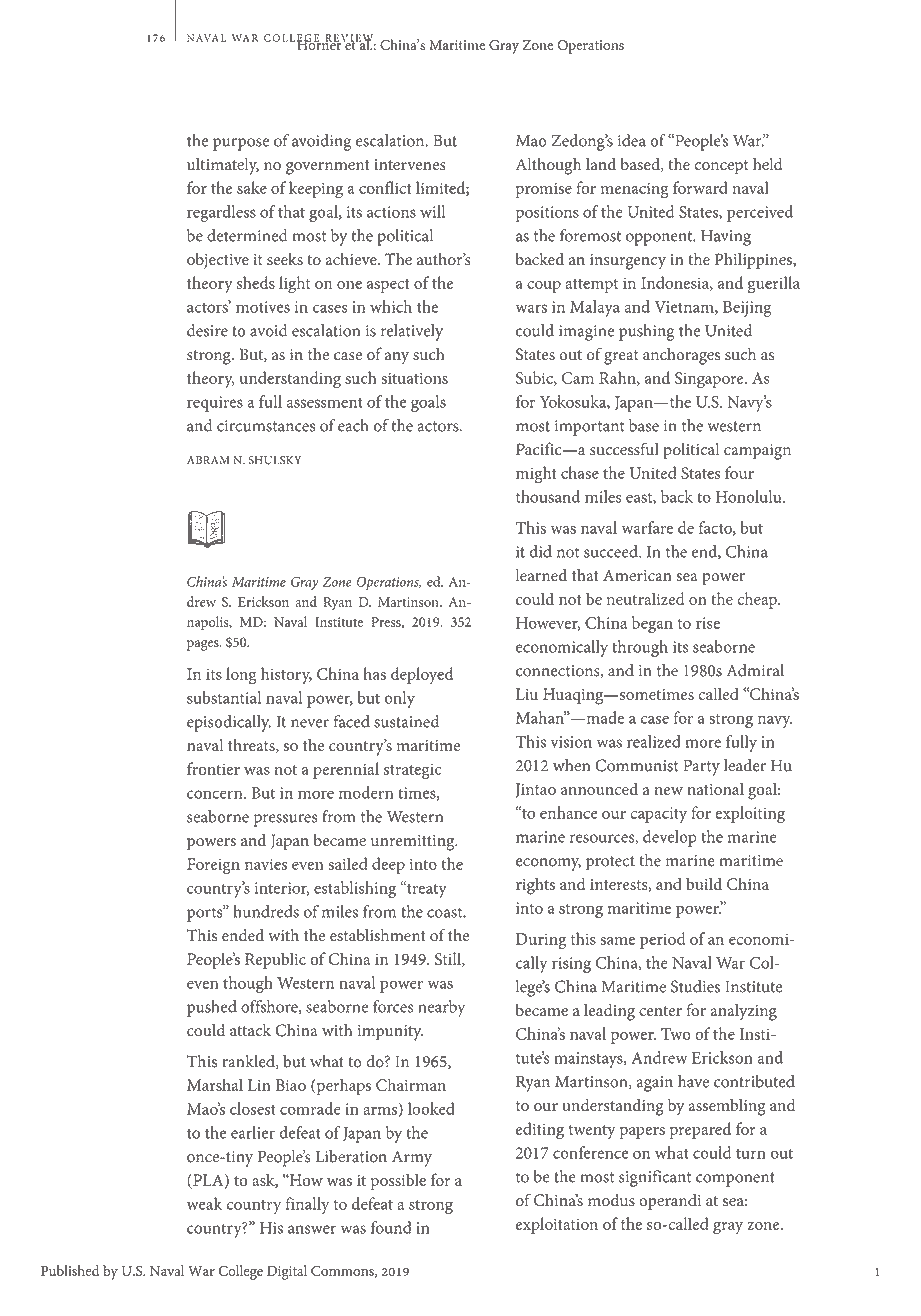 The image size is (921, 1316). What do you see at coordinates (681, 356) in the screenshot?
I see `anchorages` at bounding box center [681, 356].
